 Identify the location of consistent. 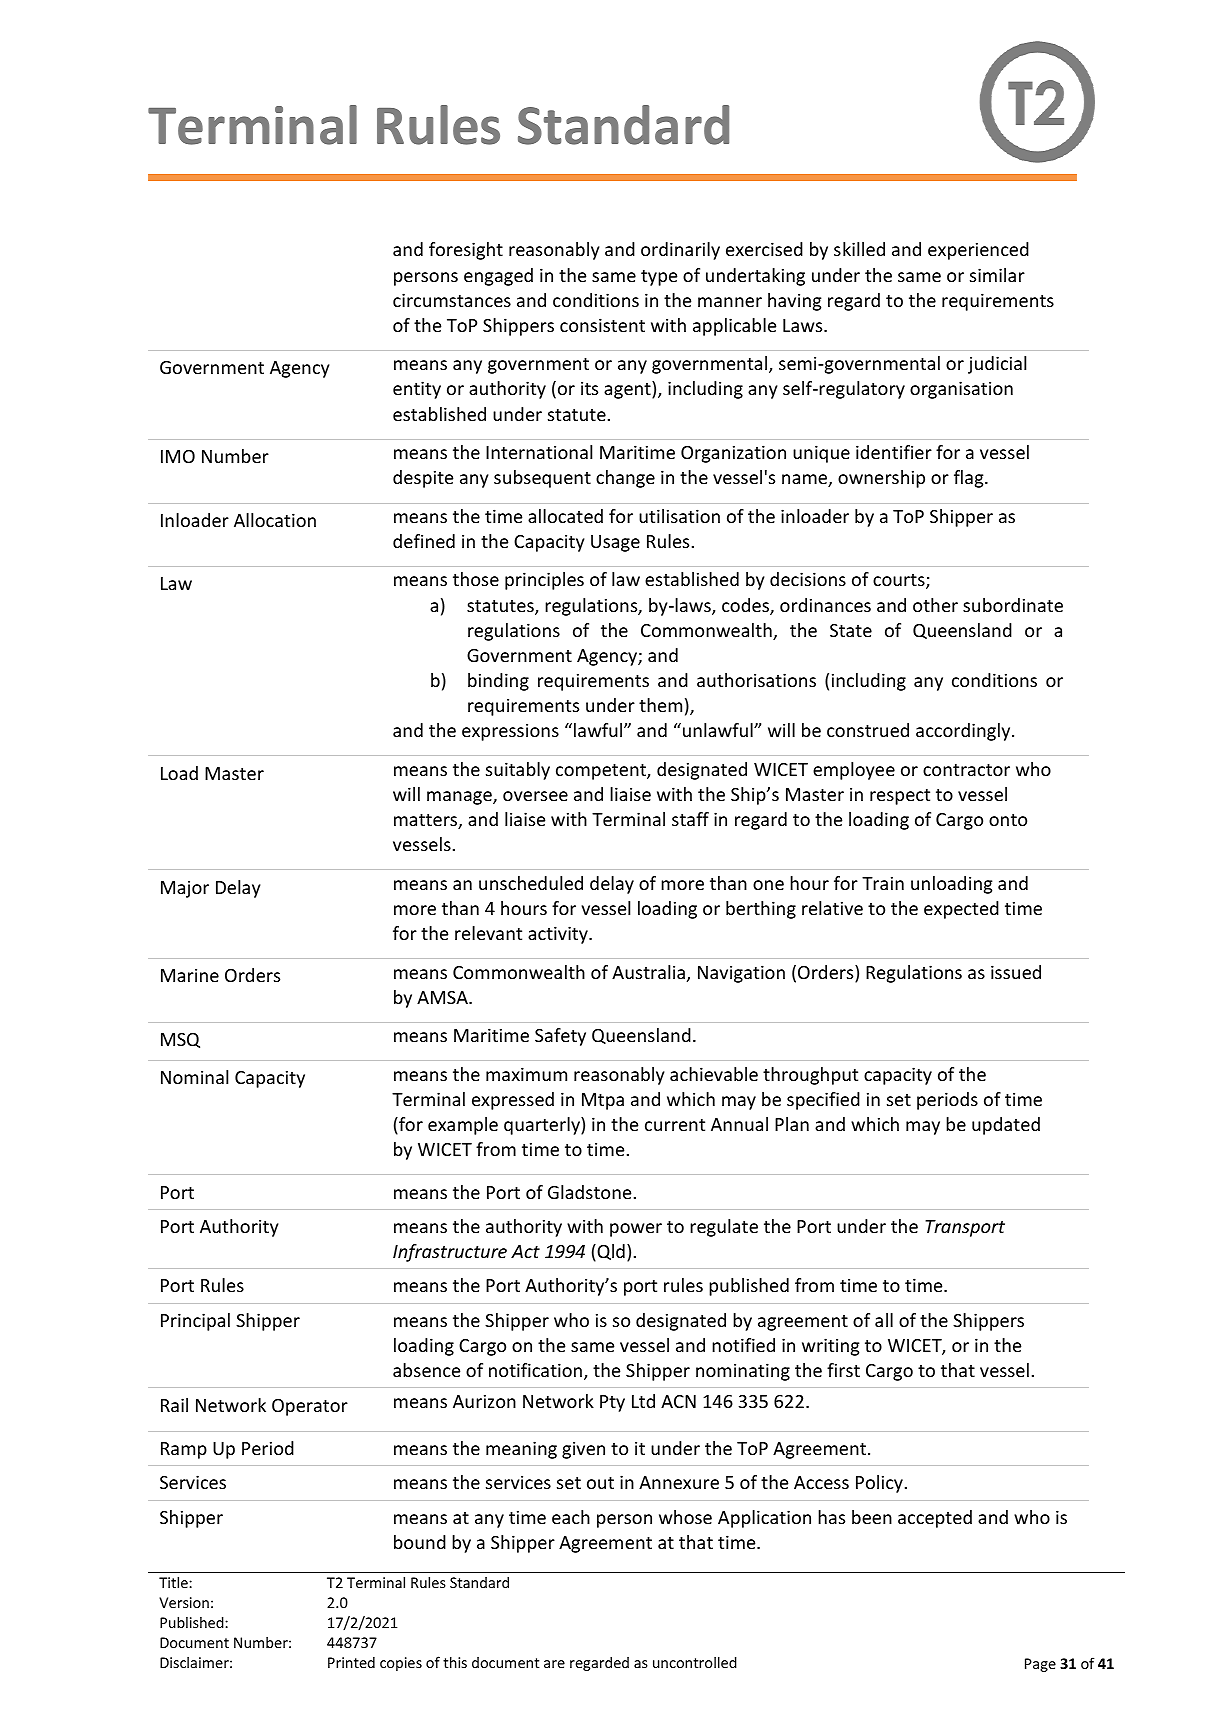
(602, 325).
